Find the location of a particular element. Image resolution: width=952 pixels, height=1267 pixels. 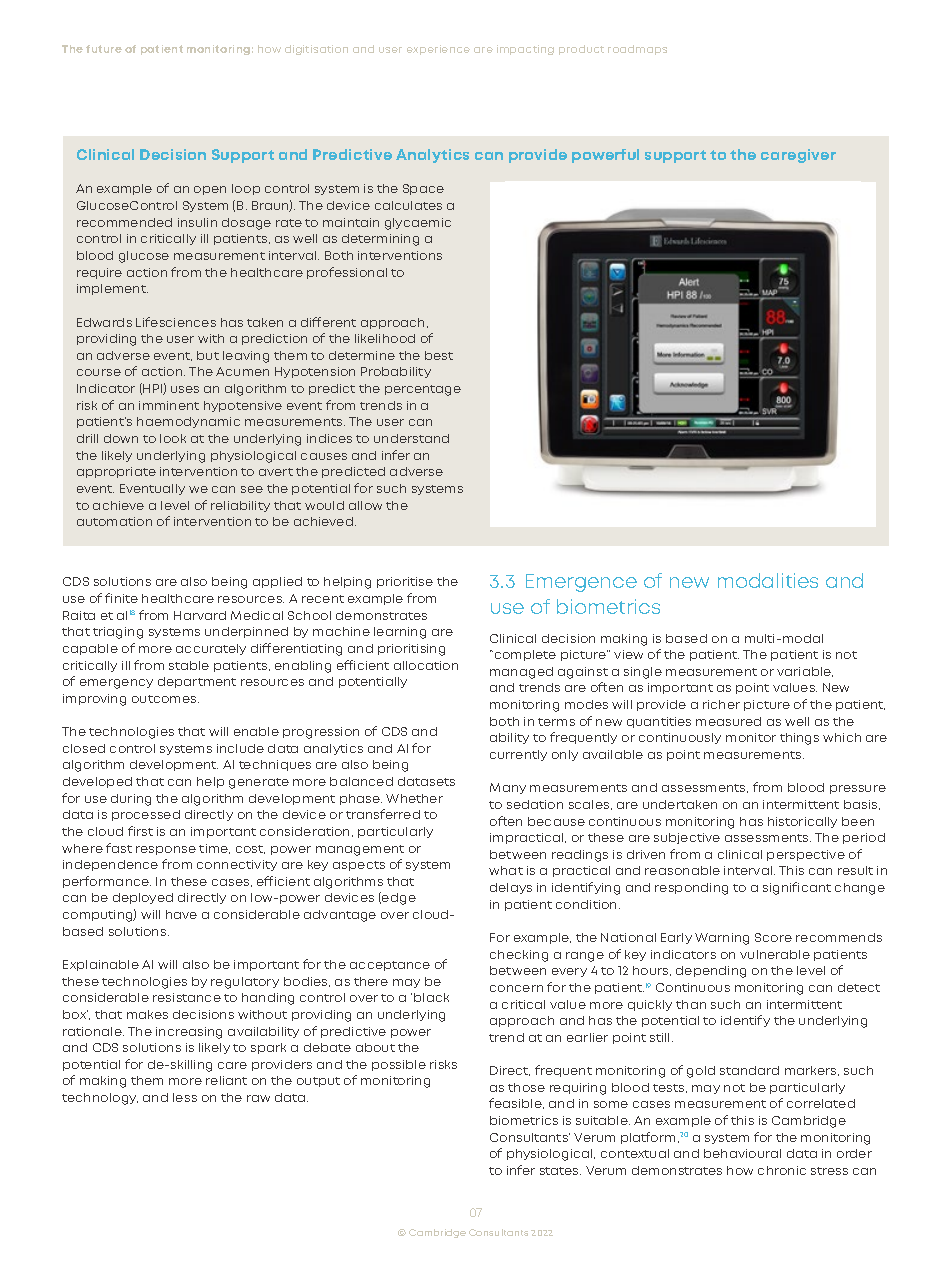

Harvard is located at coordinates (200, 615).
